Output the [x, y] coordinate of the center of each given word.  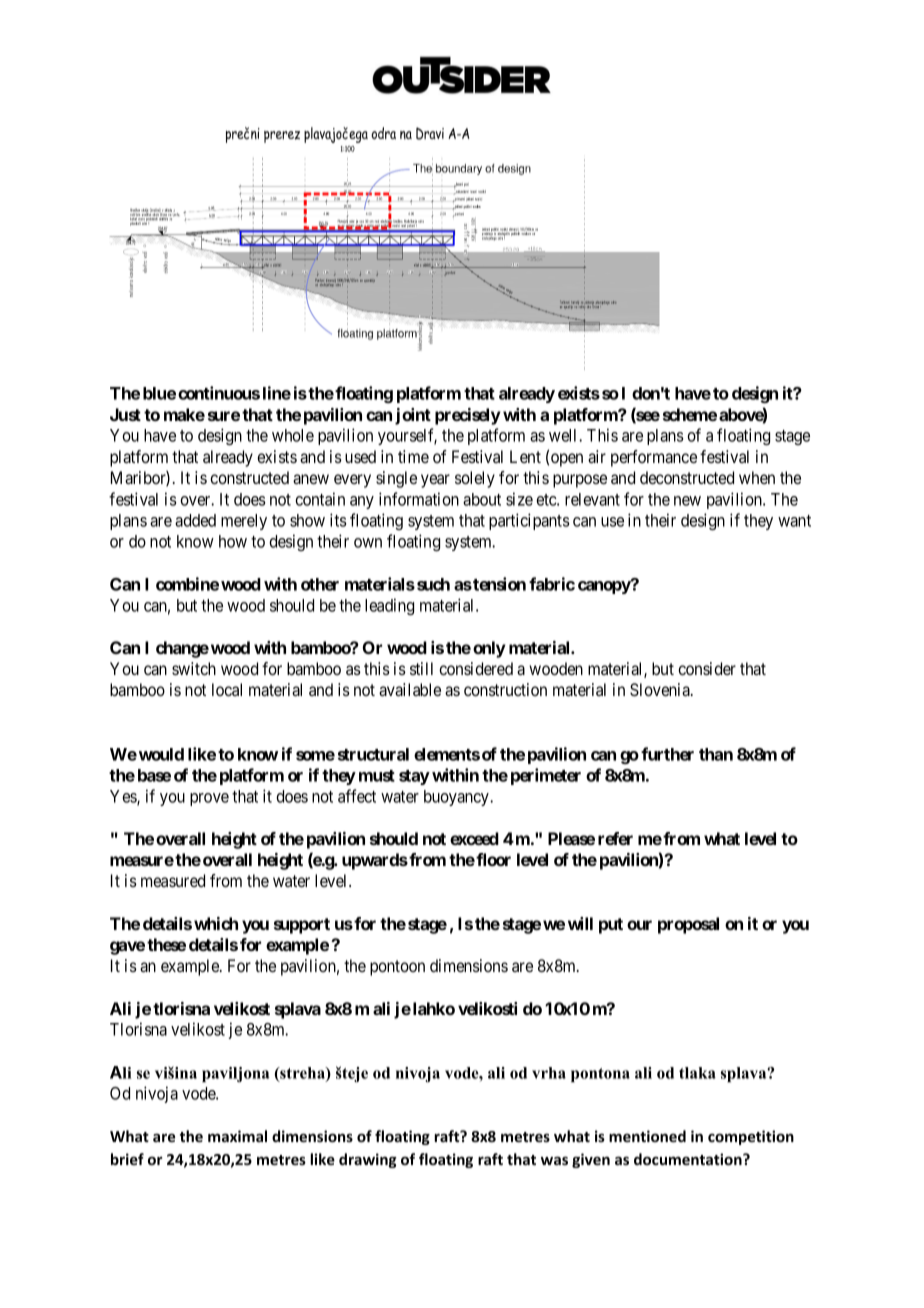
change [182, 649]
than [716, 754]
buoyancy [458, 798]
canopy [605, 587]
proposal [688, 925]
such [433, 584]
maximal [237, 1136]
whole [293, 435]
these [166, 944]
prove [209, 799]
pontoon [397, 968]
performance [654, 458]
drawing [368, 1160]
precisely [468, 416]
